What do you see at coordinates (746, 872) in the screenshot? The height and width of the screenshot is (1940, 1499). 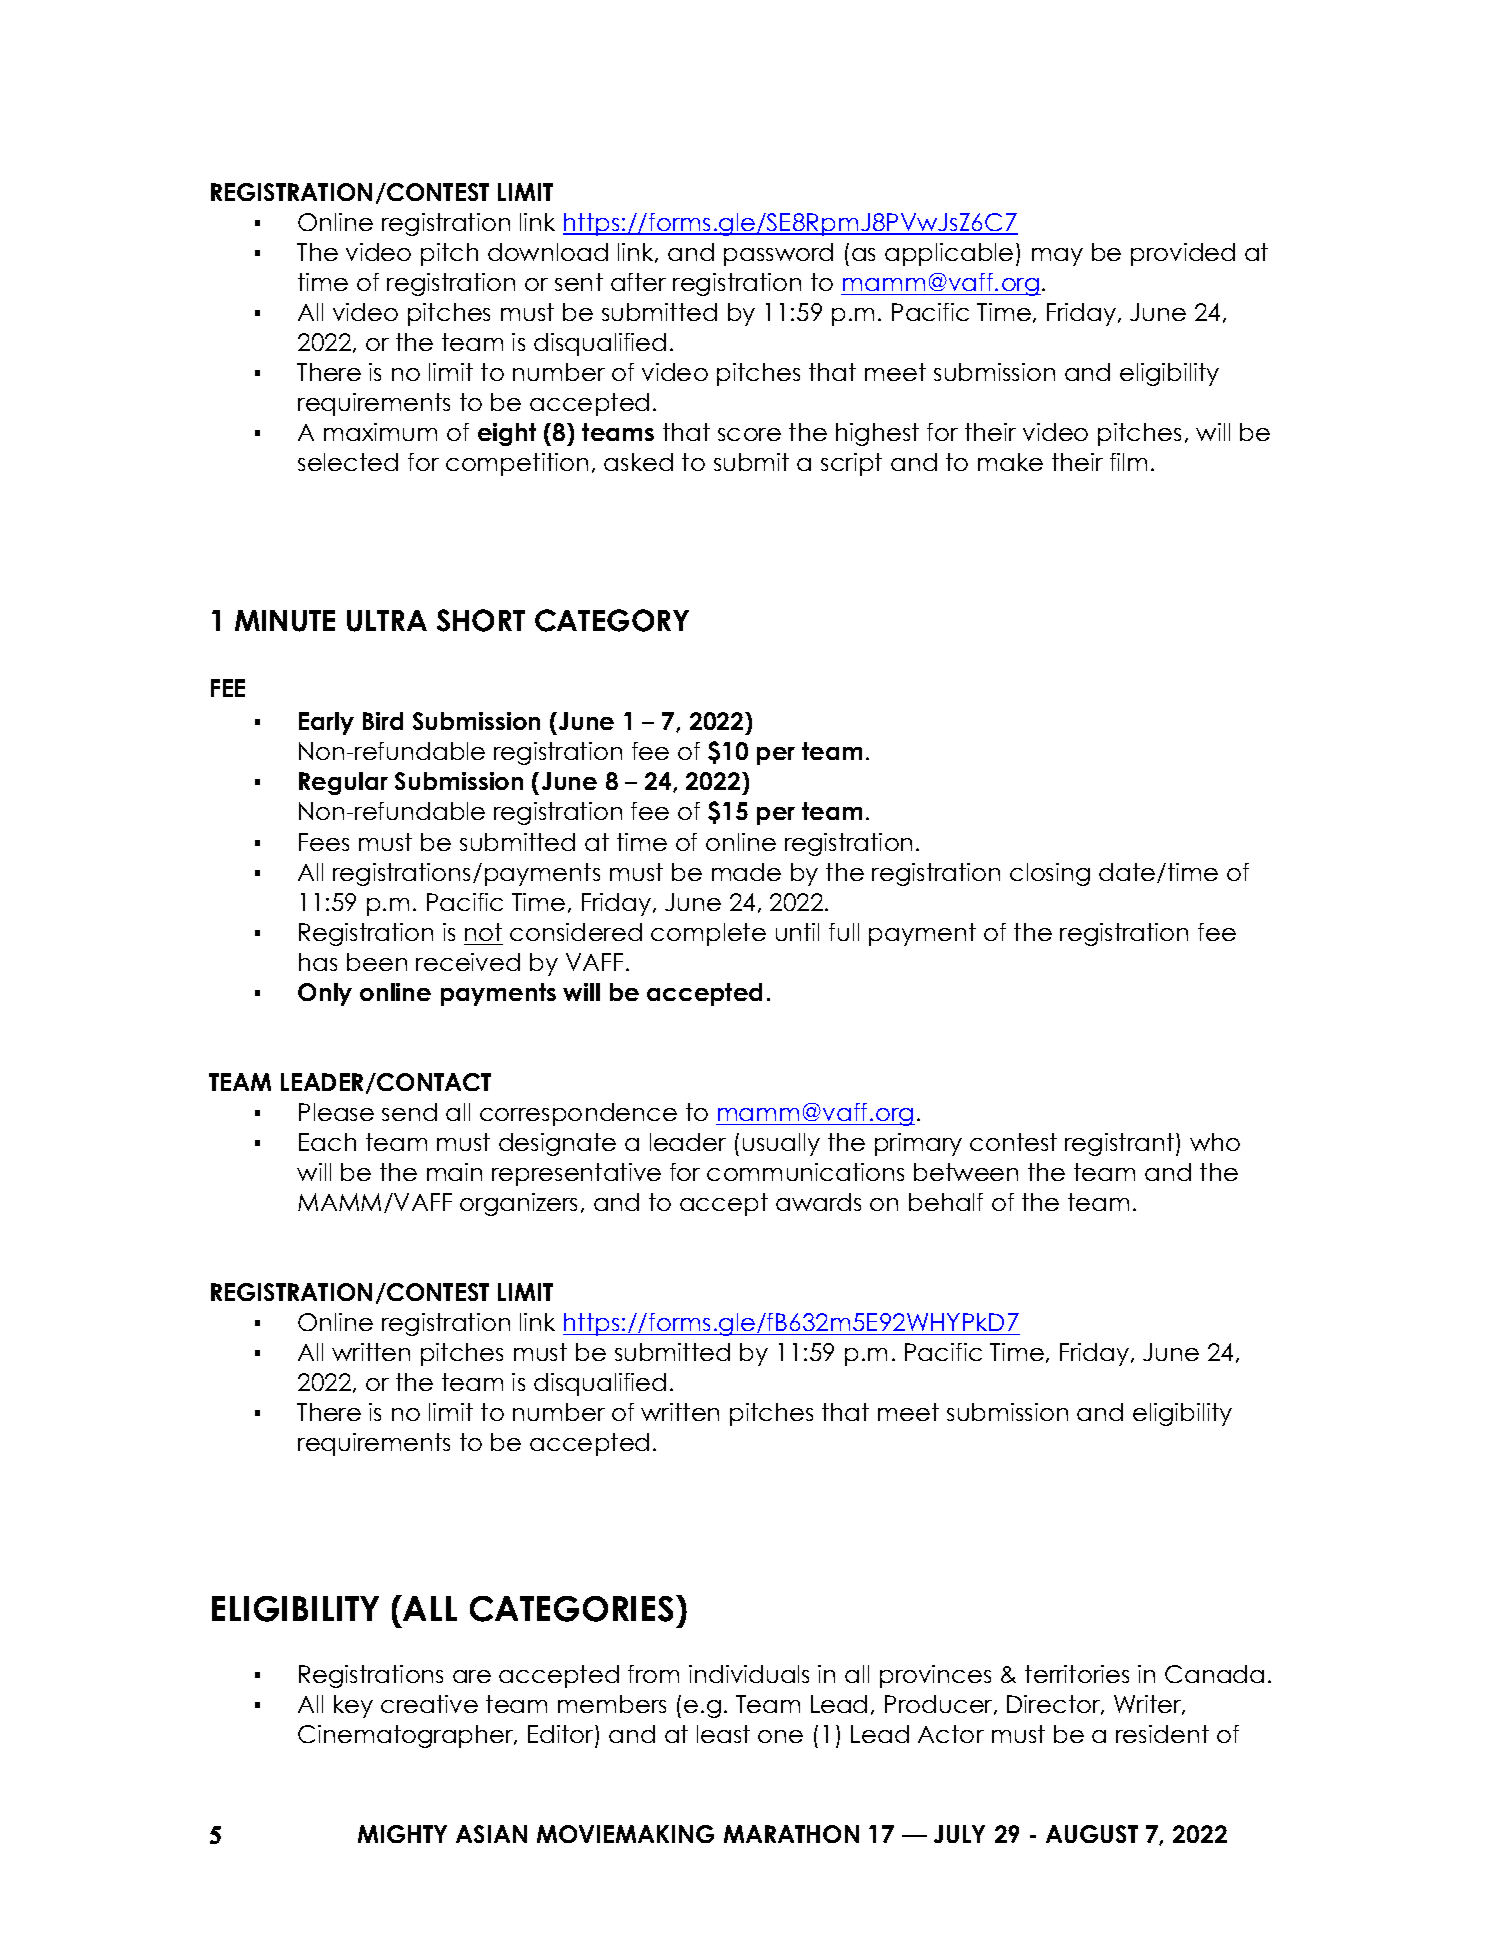 I see `made` at bounding box center [746, 872].
